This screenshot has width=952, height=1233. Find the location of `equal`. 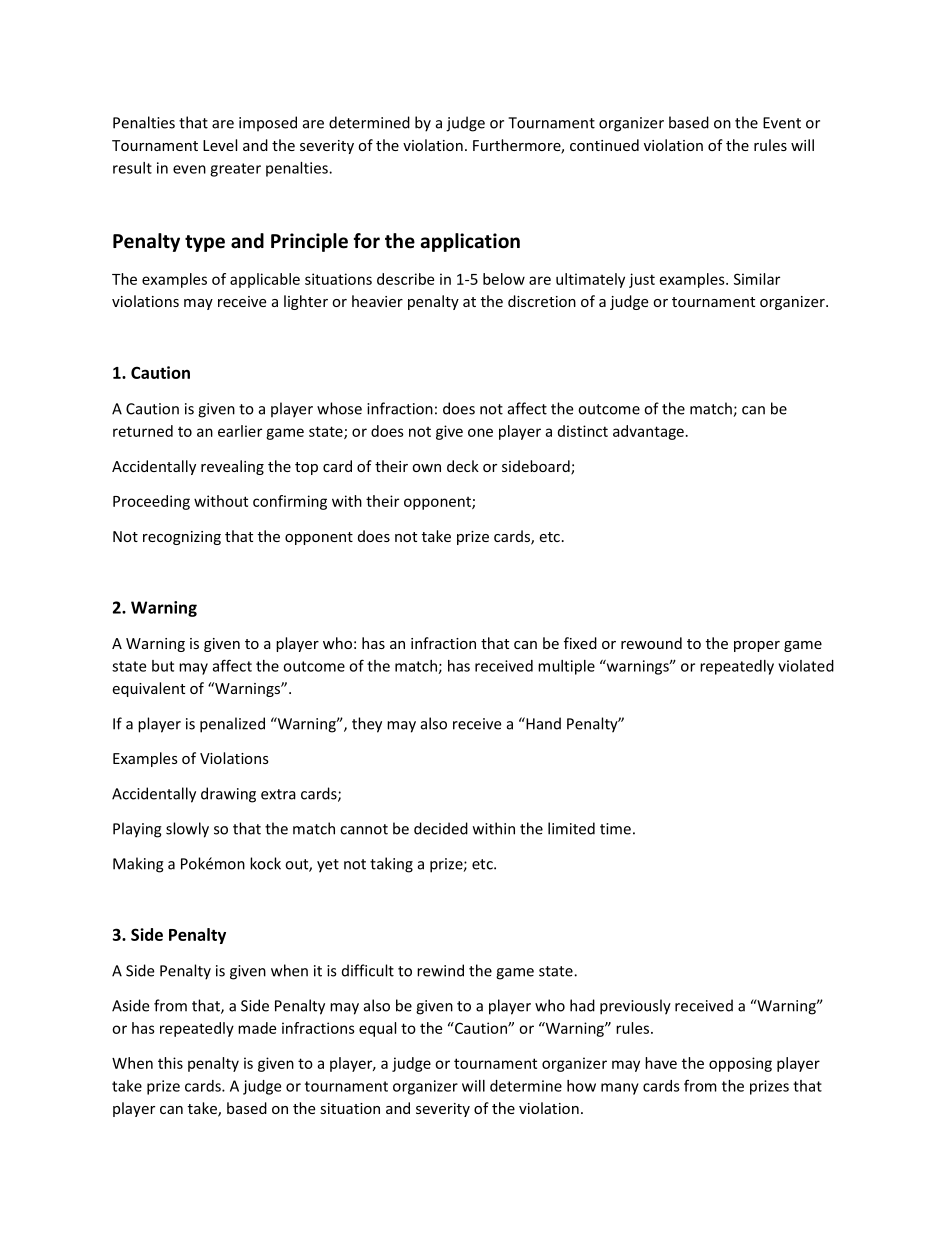

equal is located at coordinates (377, 1029).
